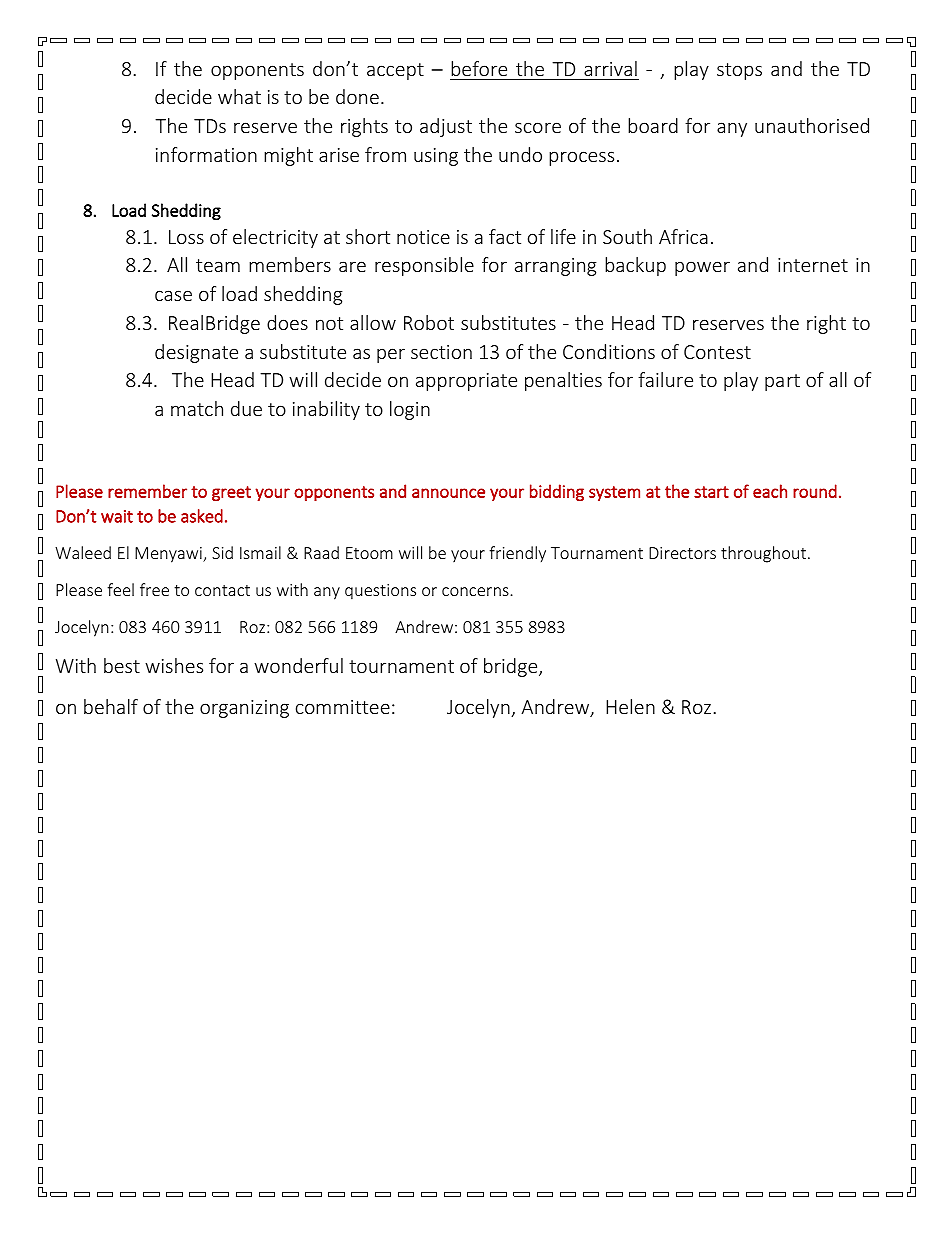 The width and height of the document is (952, 1233). I want to click on concerns, so click(475, 591).
